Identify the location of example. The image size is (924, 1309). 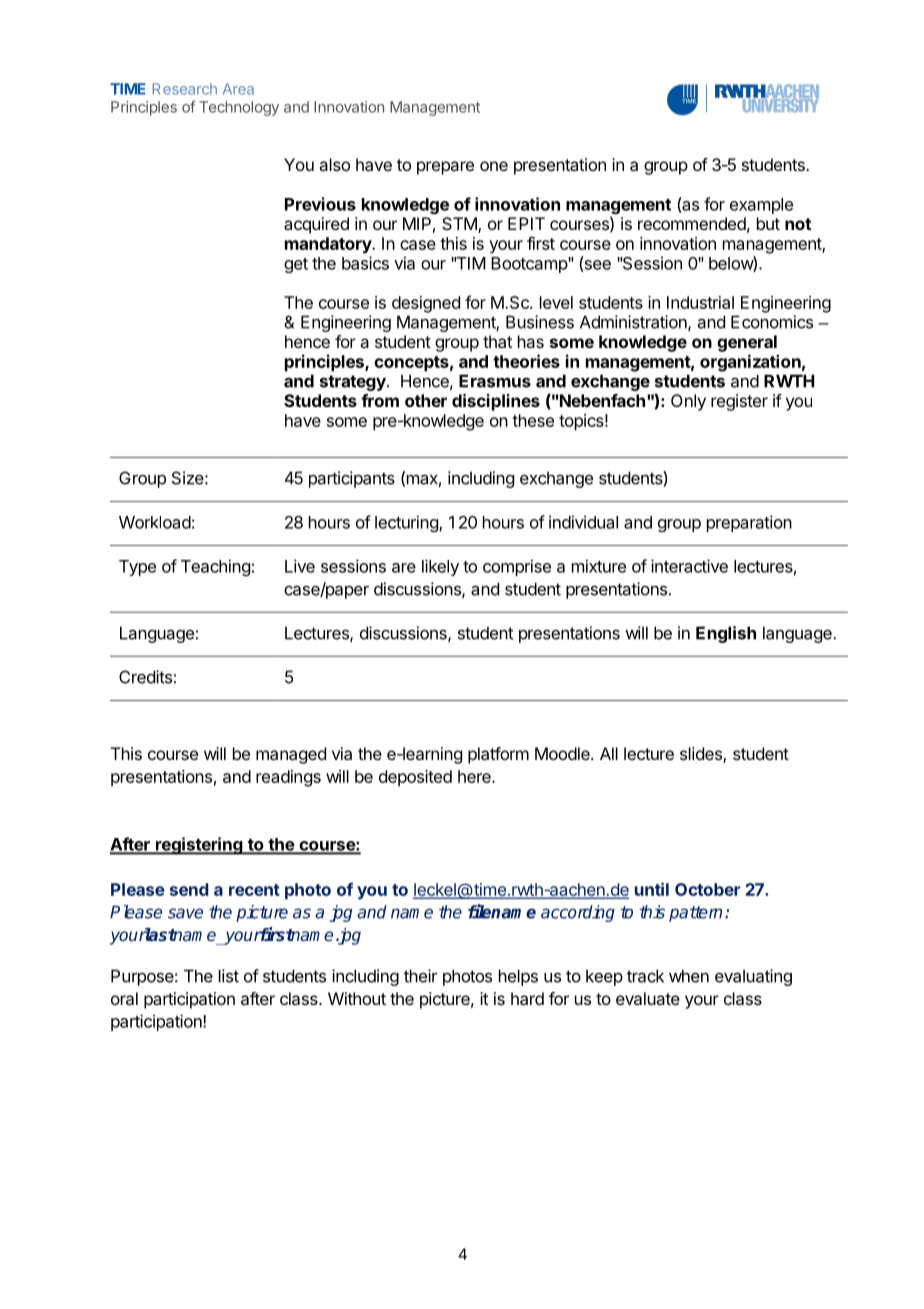
(761, 206).
